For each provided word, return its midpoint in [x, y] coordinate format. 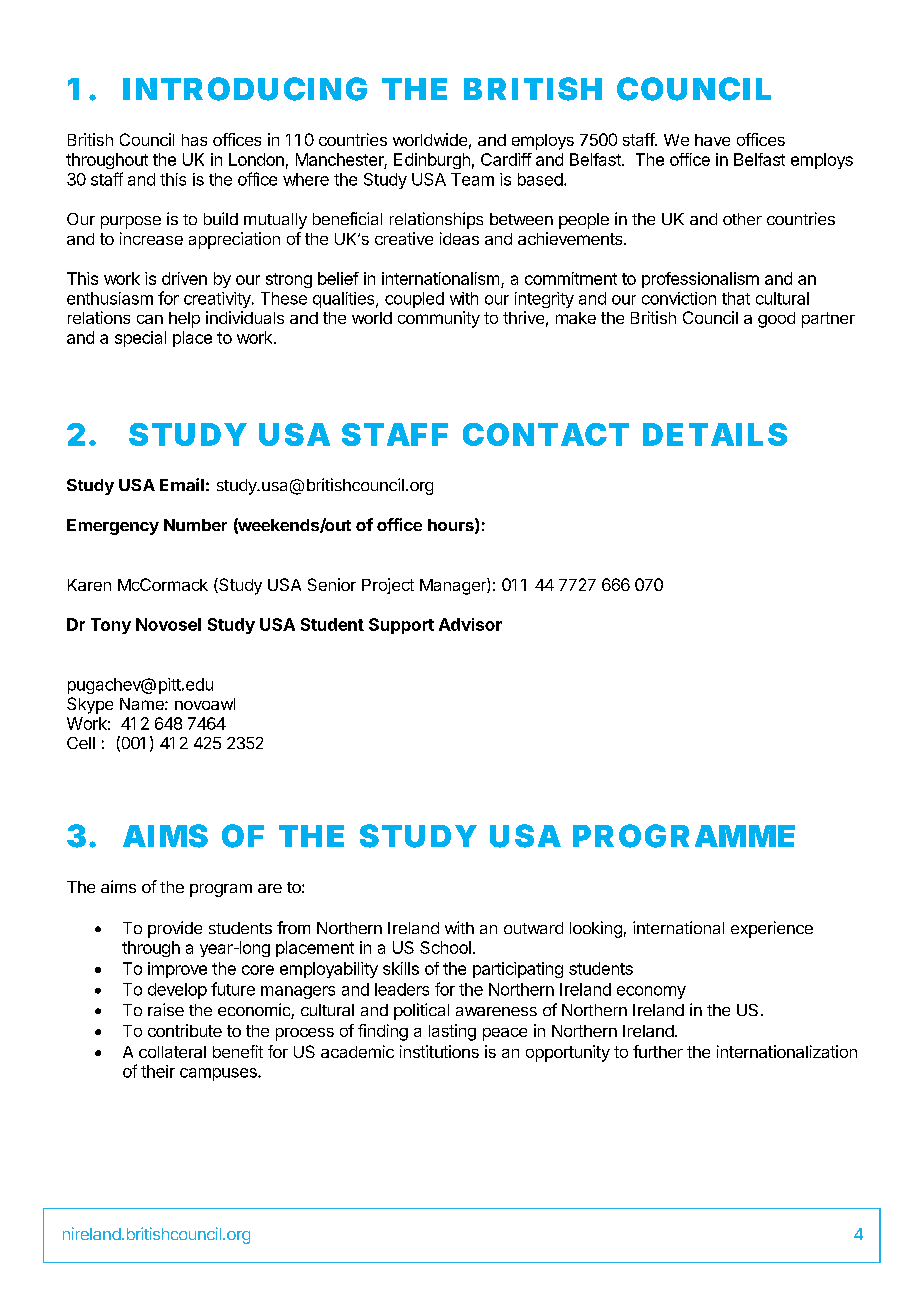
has [194, 140]
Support [401, 626]
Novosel [168, 624]
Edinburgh [432, 161]
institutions [439, 1051]
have [712, 140]
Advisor [470, 624]
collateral [172, 1052]
